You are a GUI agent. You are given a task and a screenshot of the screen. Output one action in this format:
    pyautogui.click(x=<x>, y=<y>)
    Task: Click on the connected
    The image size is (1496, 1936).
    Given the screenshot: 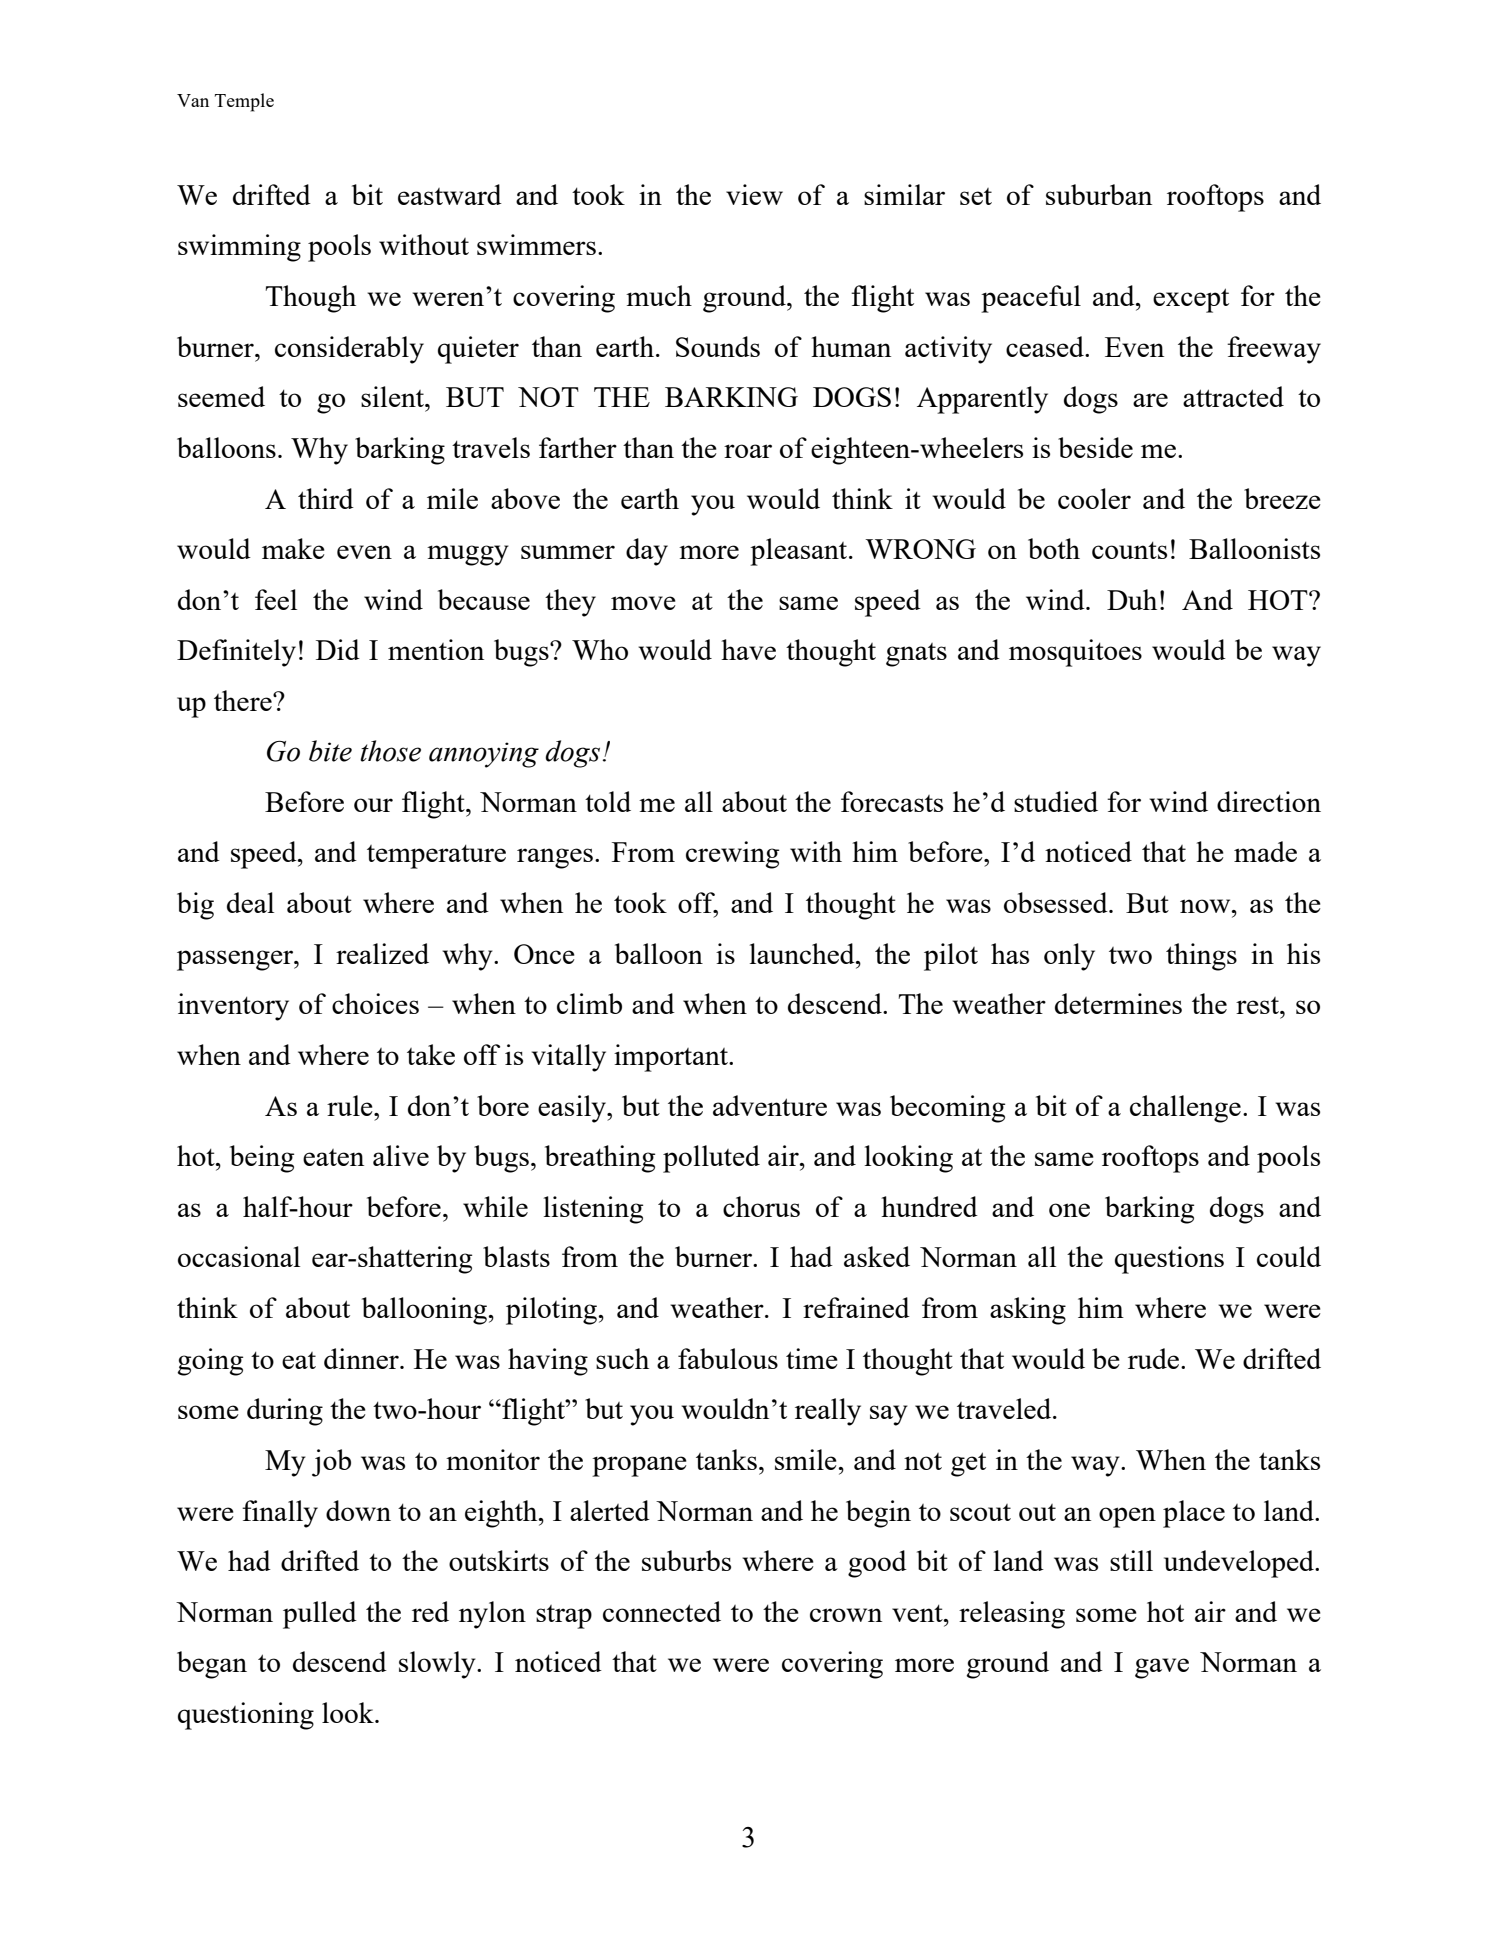 What is the action you would take?
    pyautogui.click(x=662, y=1611)
